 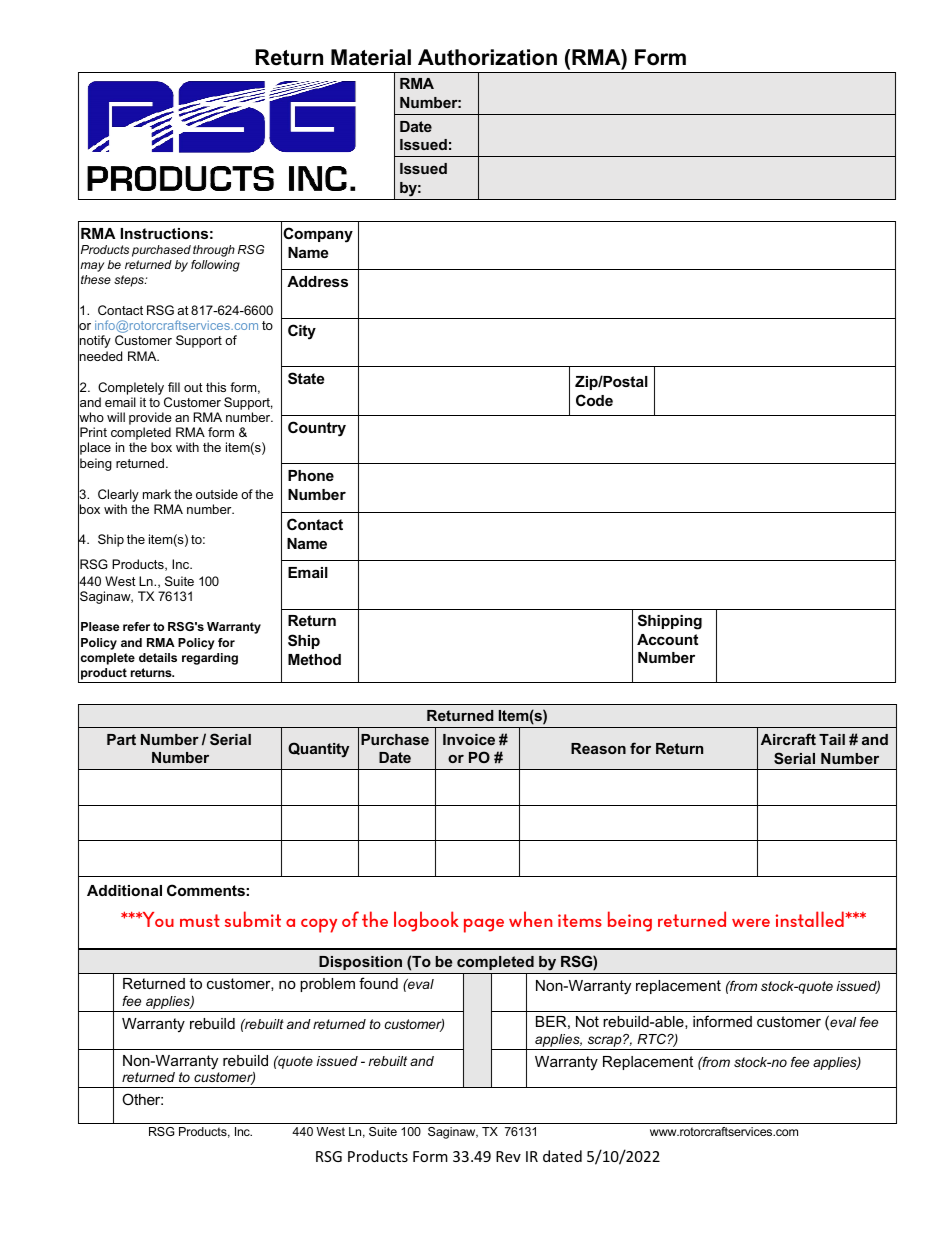 I want to click on Material, so click(x=371, y=57).
